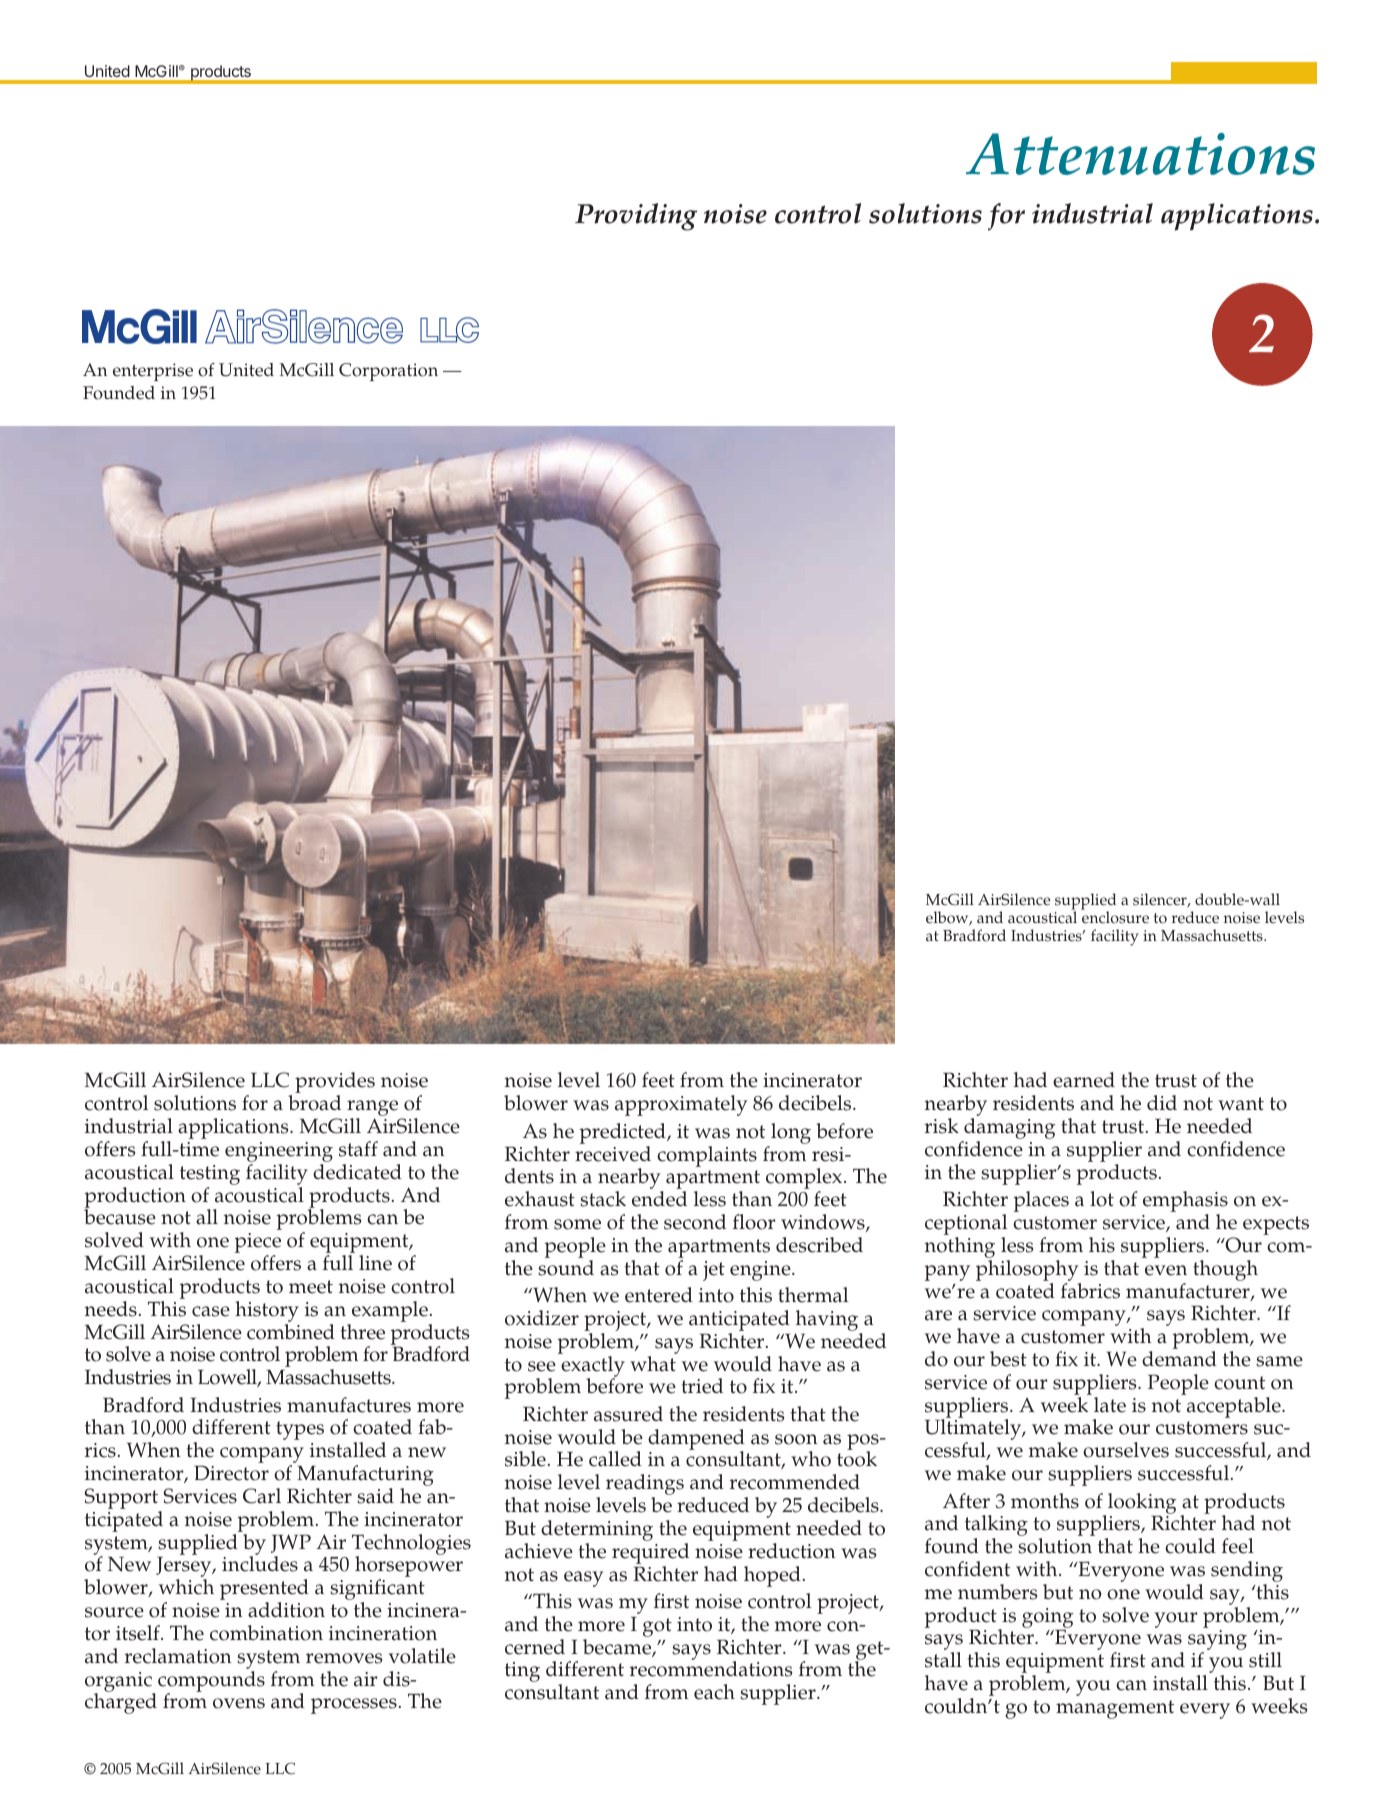 This screenshot has height=1808, width=1397. Describe the element at coordinates (1115, 916) in the screenshot. I see `enclosure` at that location.
